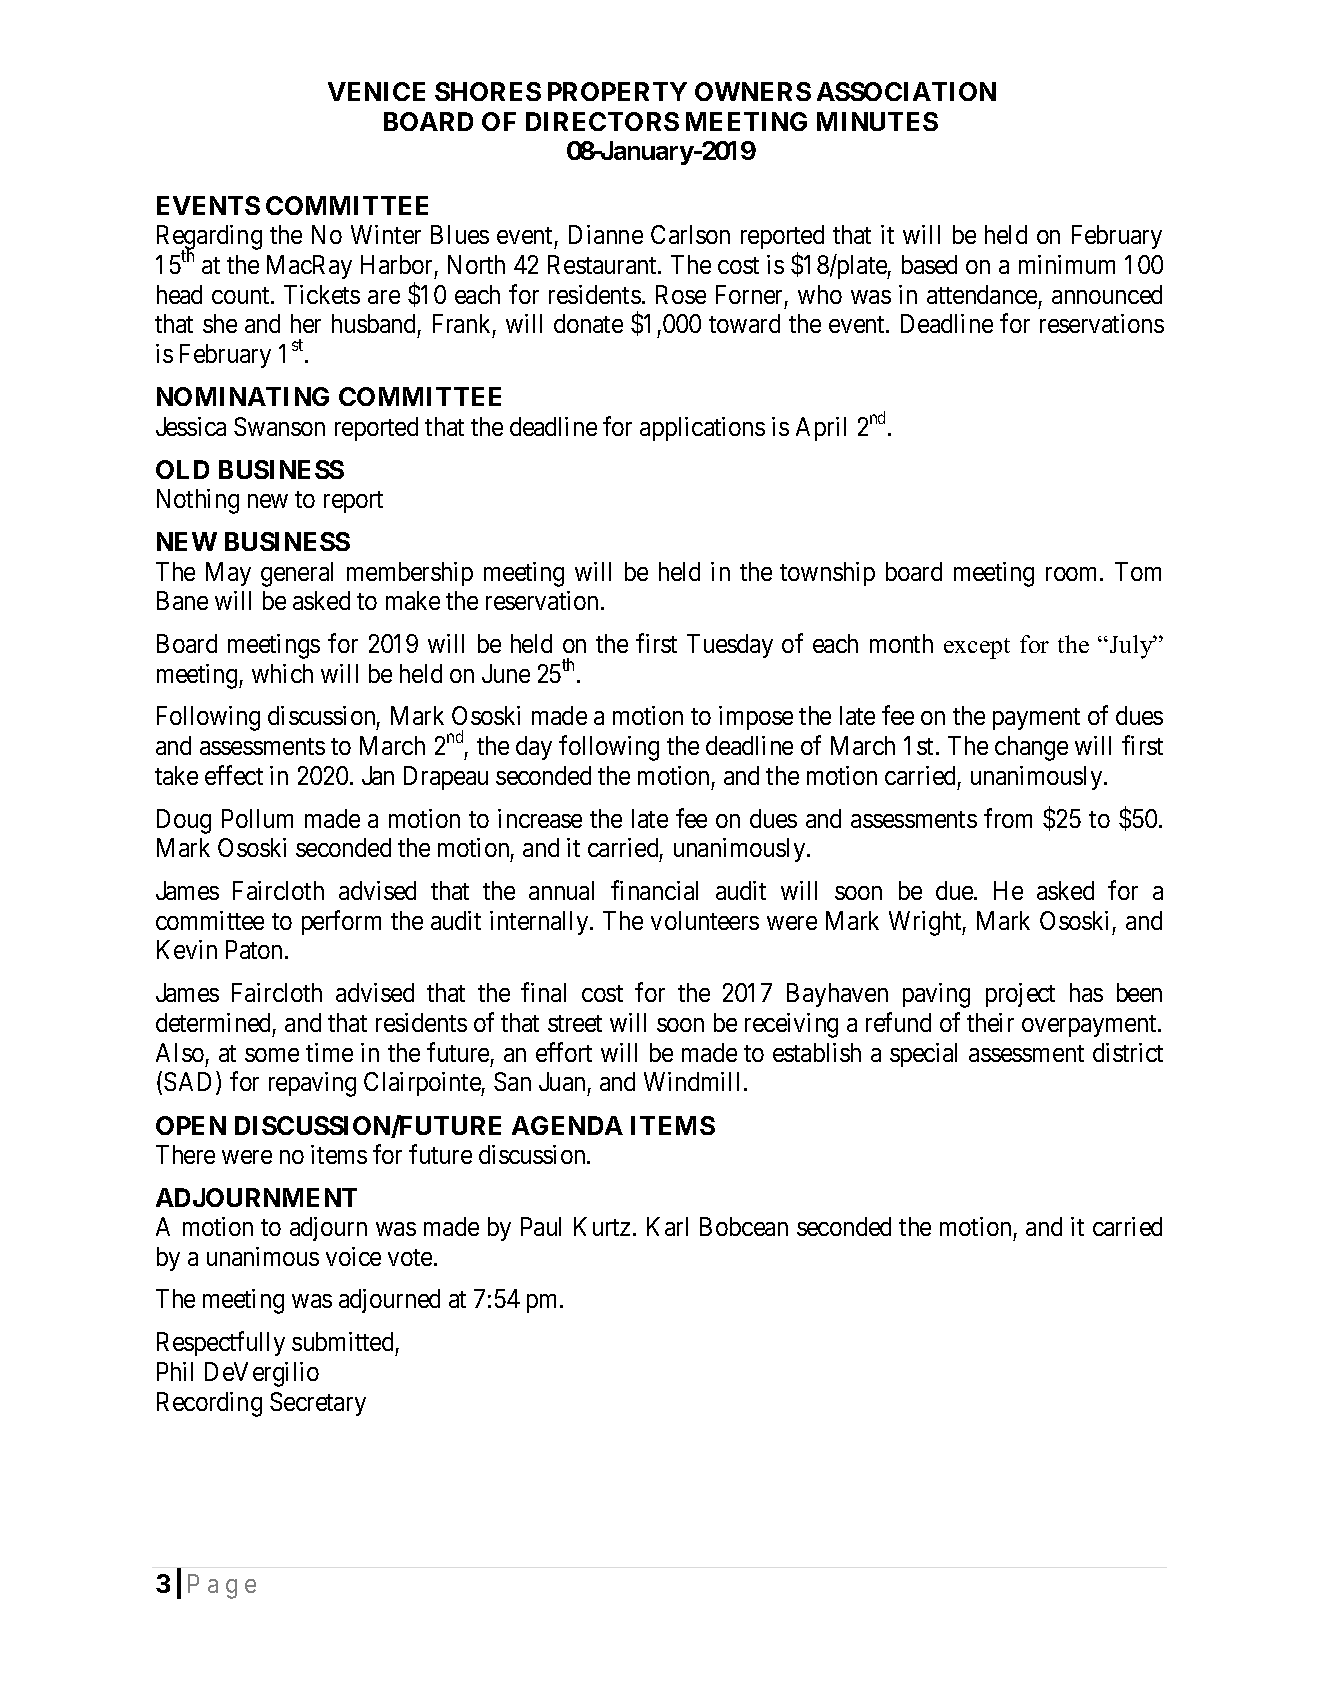 The image size is (1319, 1707). Describe the element at coordinates (272, 1055) in the screenshot. I see `some` at that location.
